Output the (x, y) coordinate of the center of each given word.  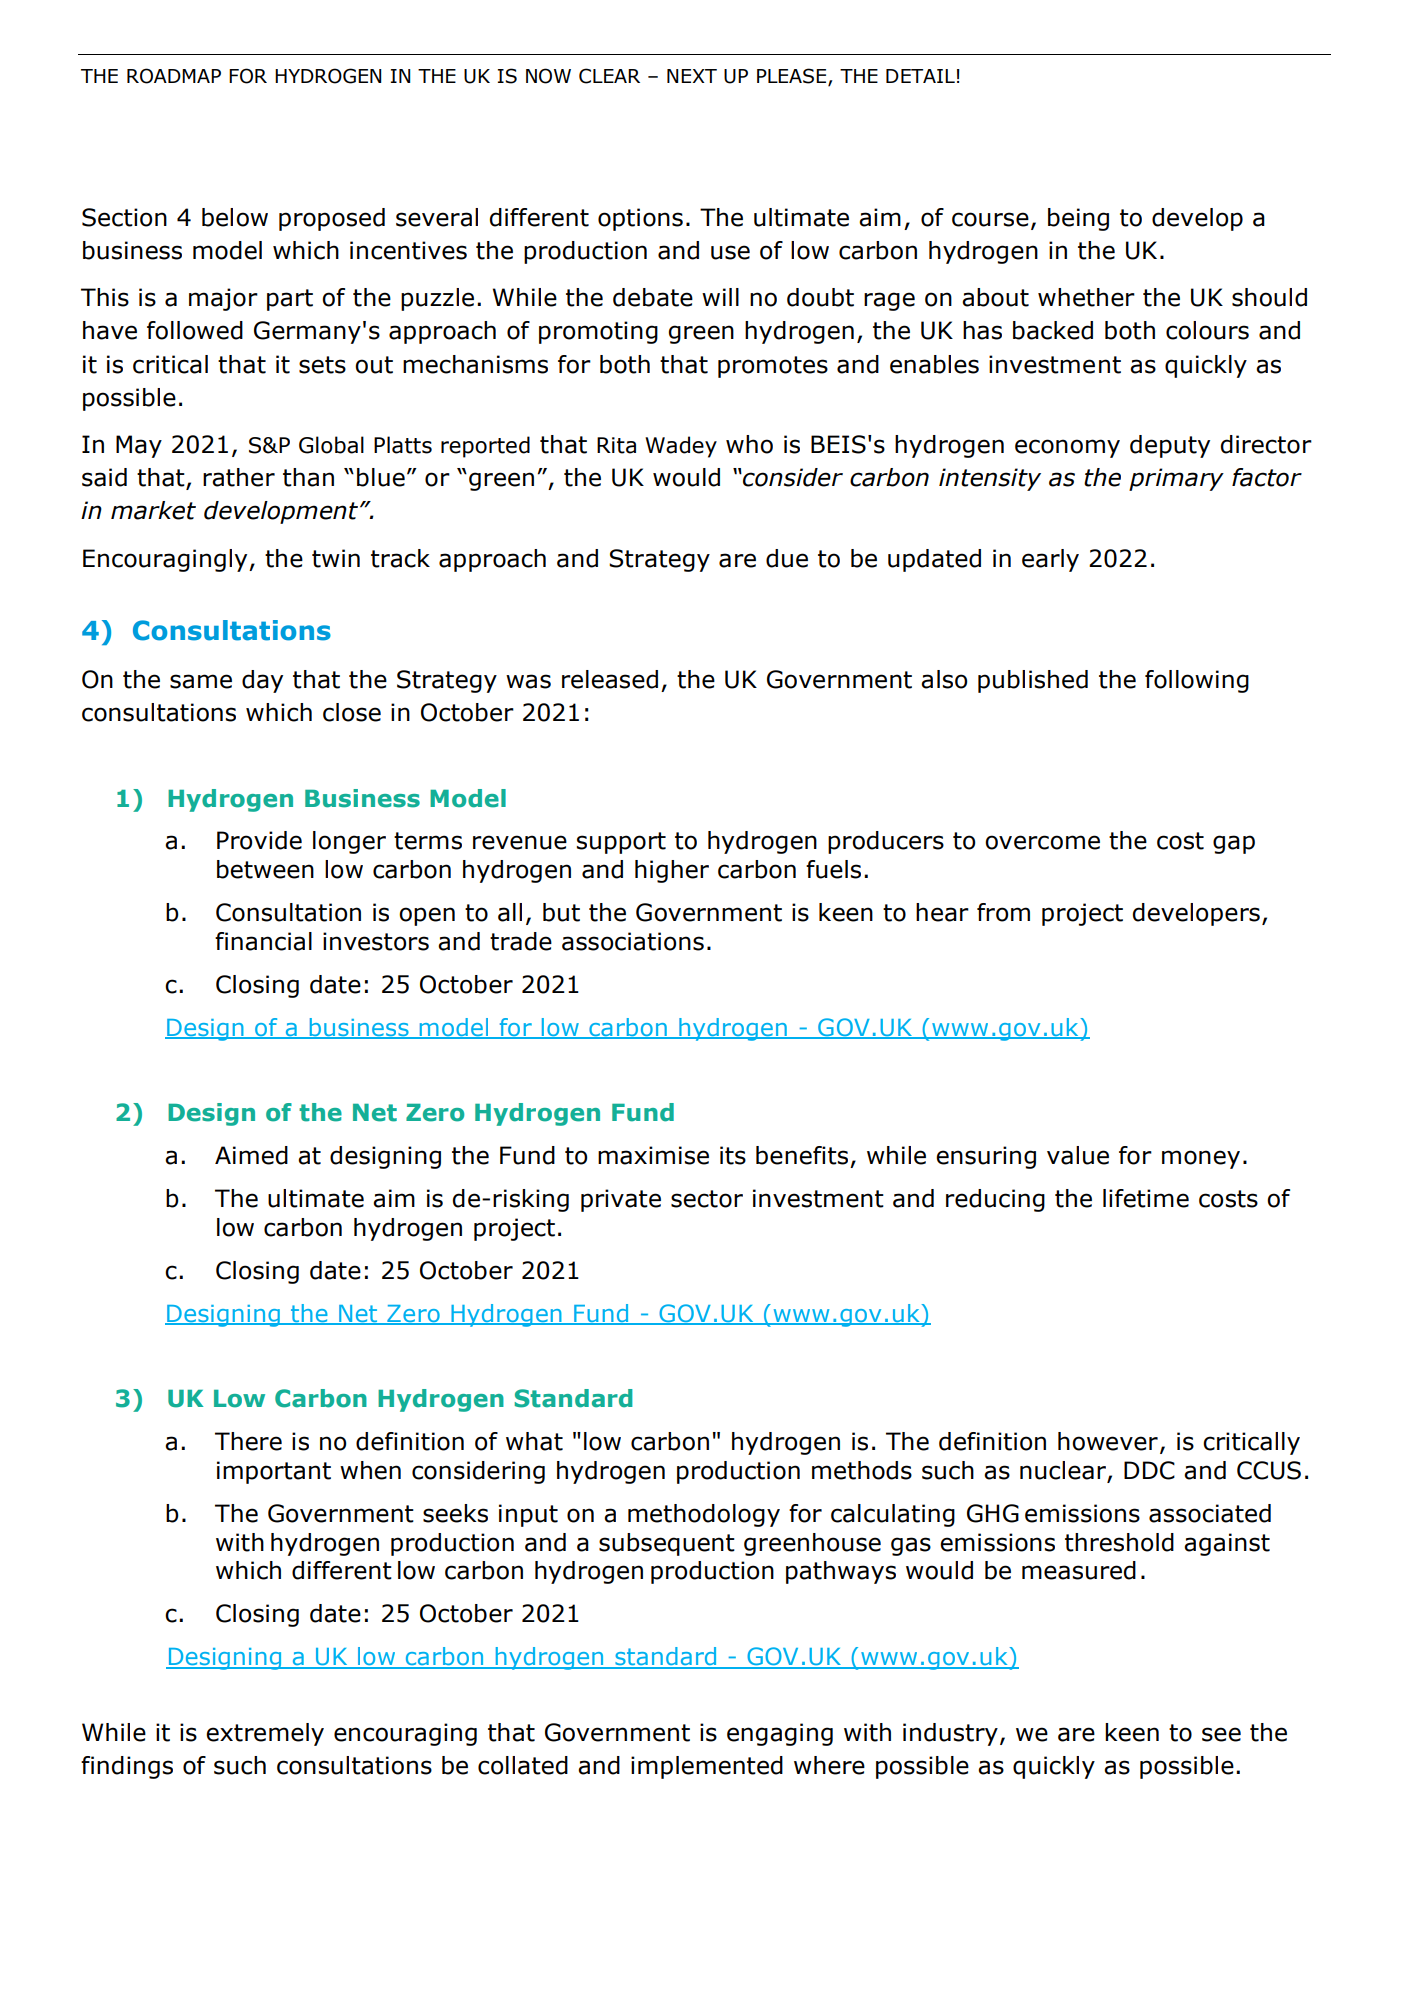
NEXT (692, 76)
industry (950, 1734)
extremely (265, 1734)
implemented (707, 1767)
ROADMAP (174, 76)
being (1078, 219)
